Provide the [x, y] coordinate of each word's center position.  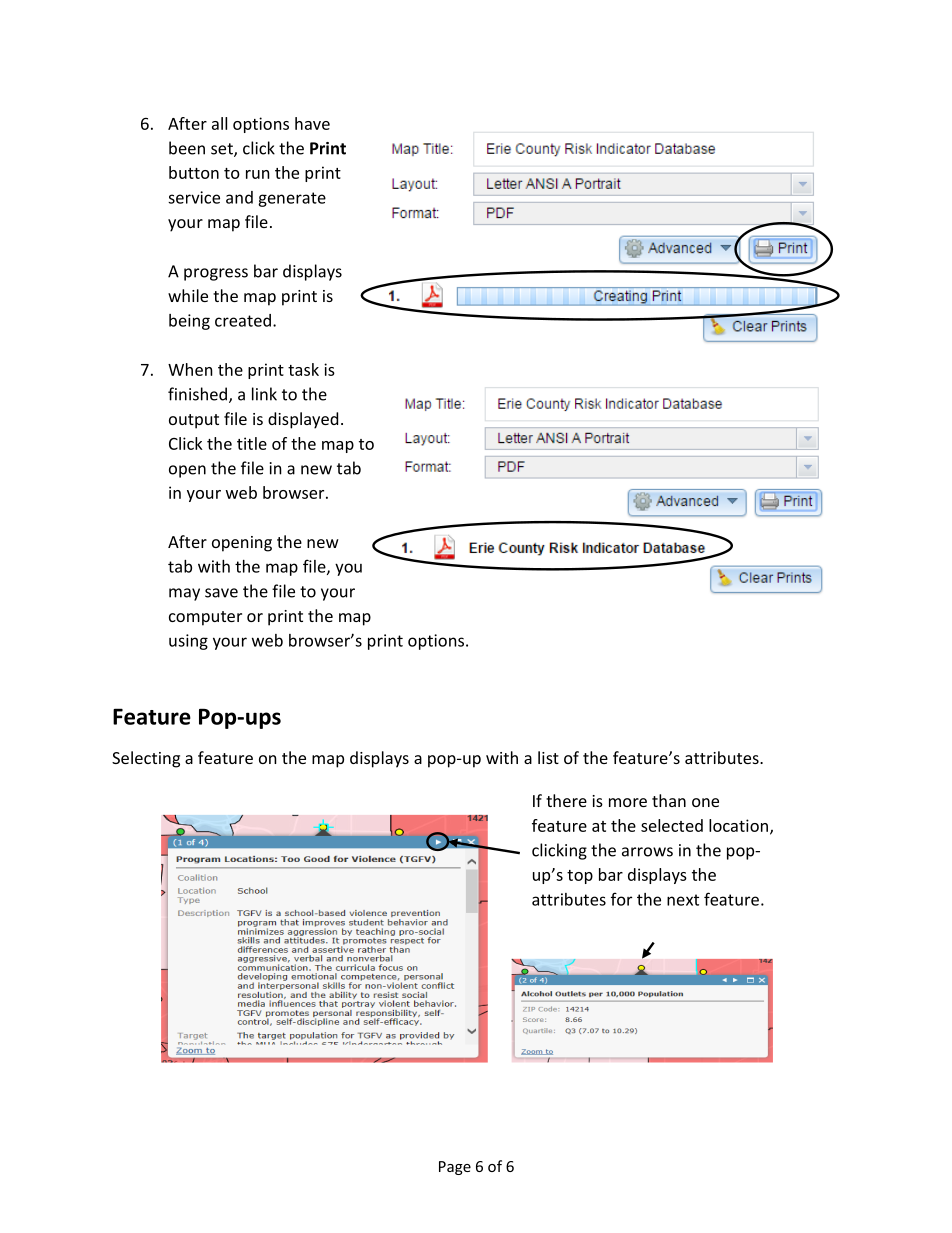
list [548, 757]
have [312, 123]
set [223, 150]
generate [292, 199]
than [669, 800]
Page [455, 1168]
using [188, 642]
